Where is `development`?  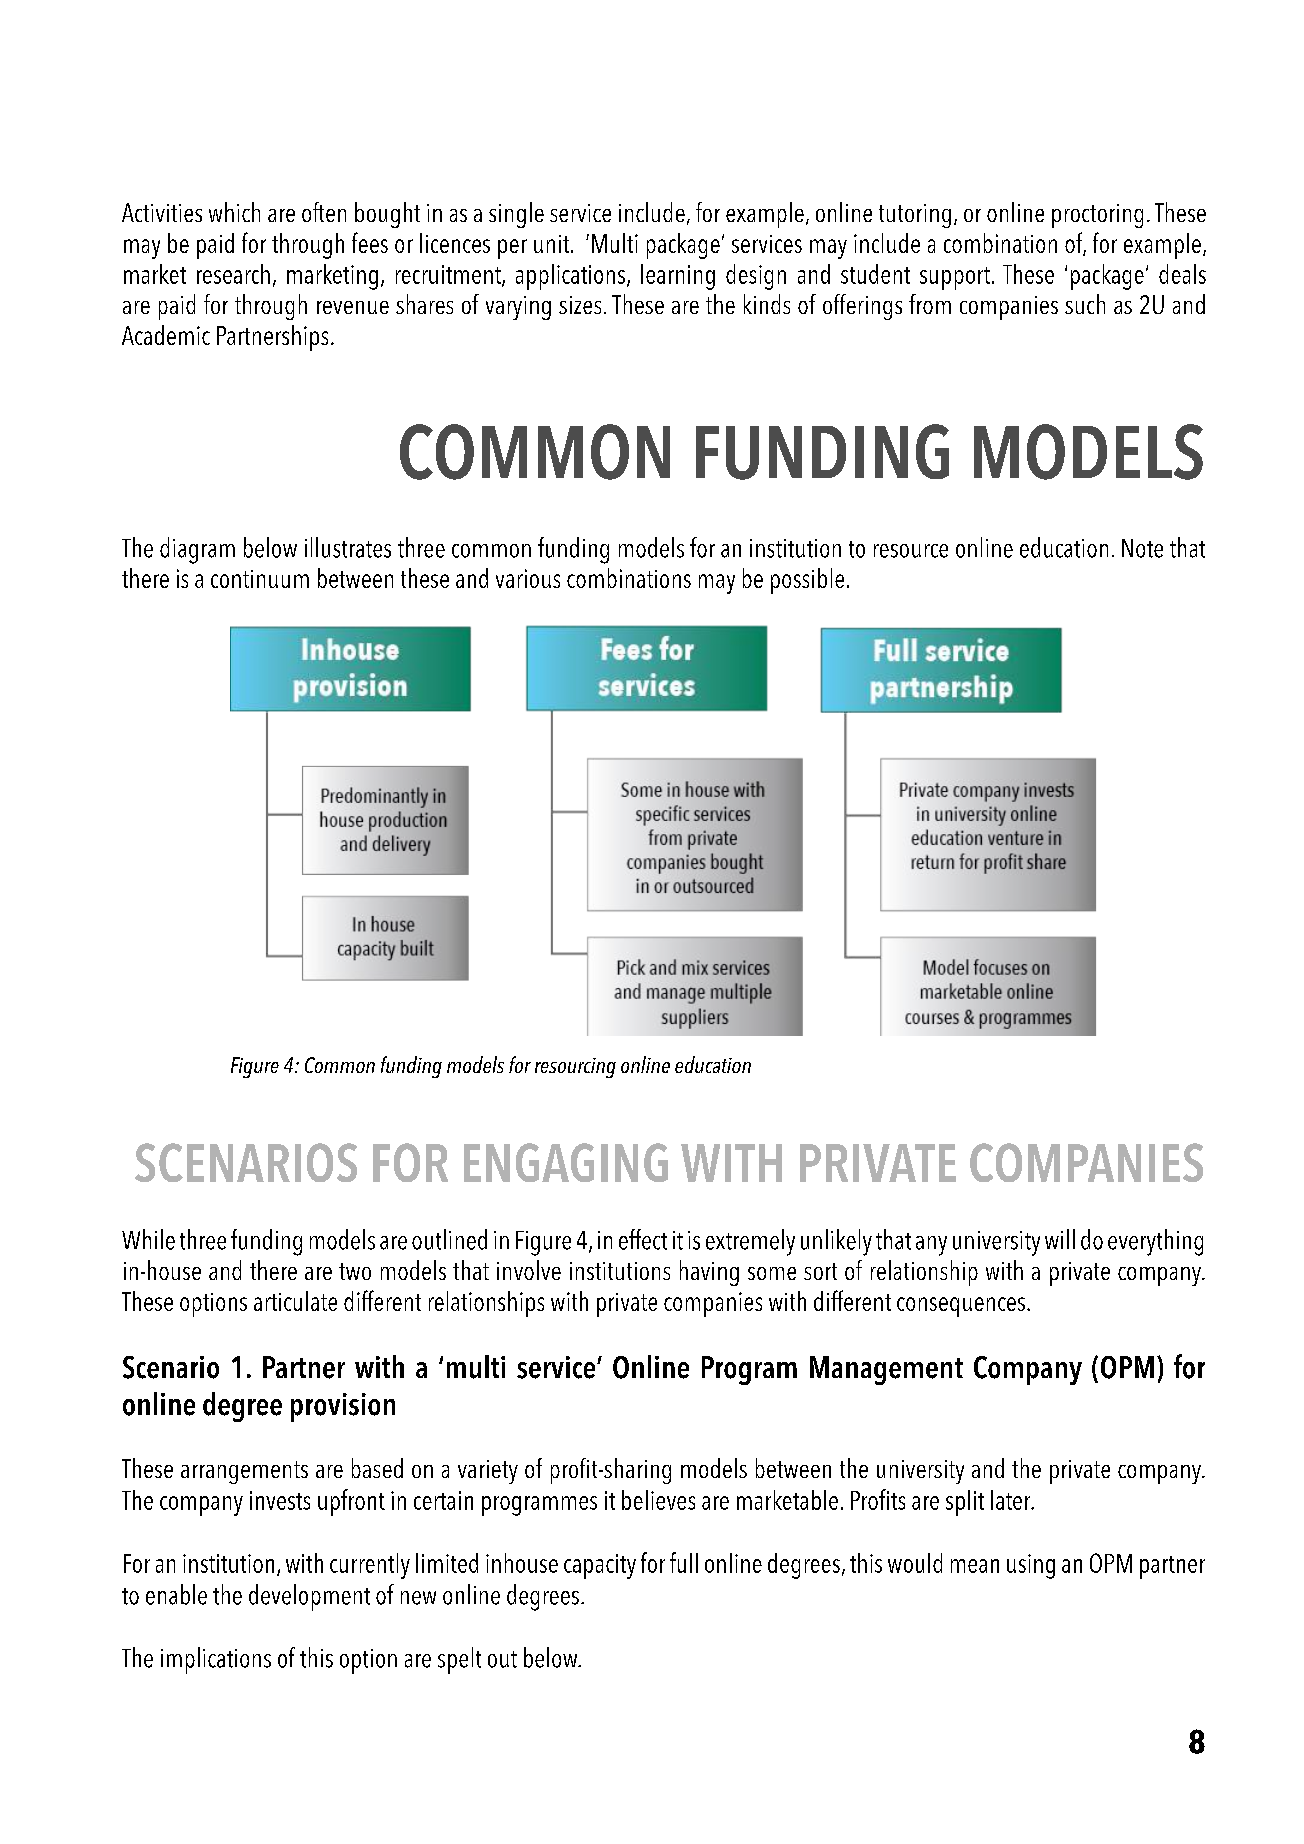 development is located at coordinates (309, 1597).
